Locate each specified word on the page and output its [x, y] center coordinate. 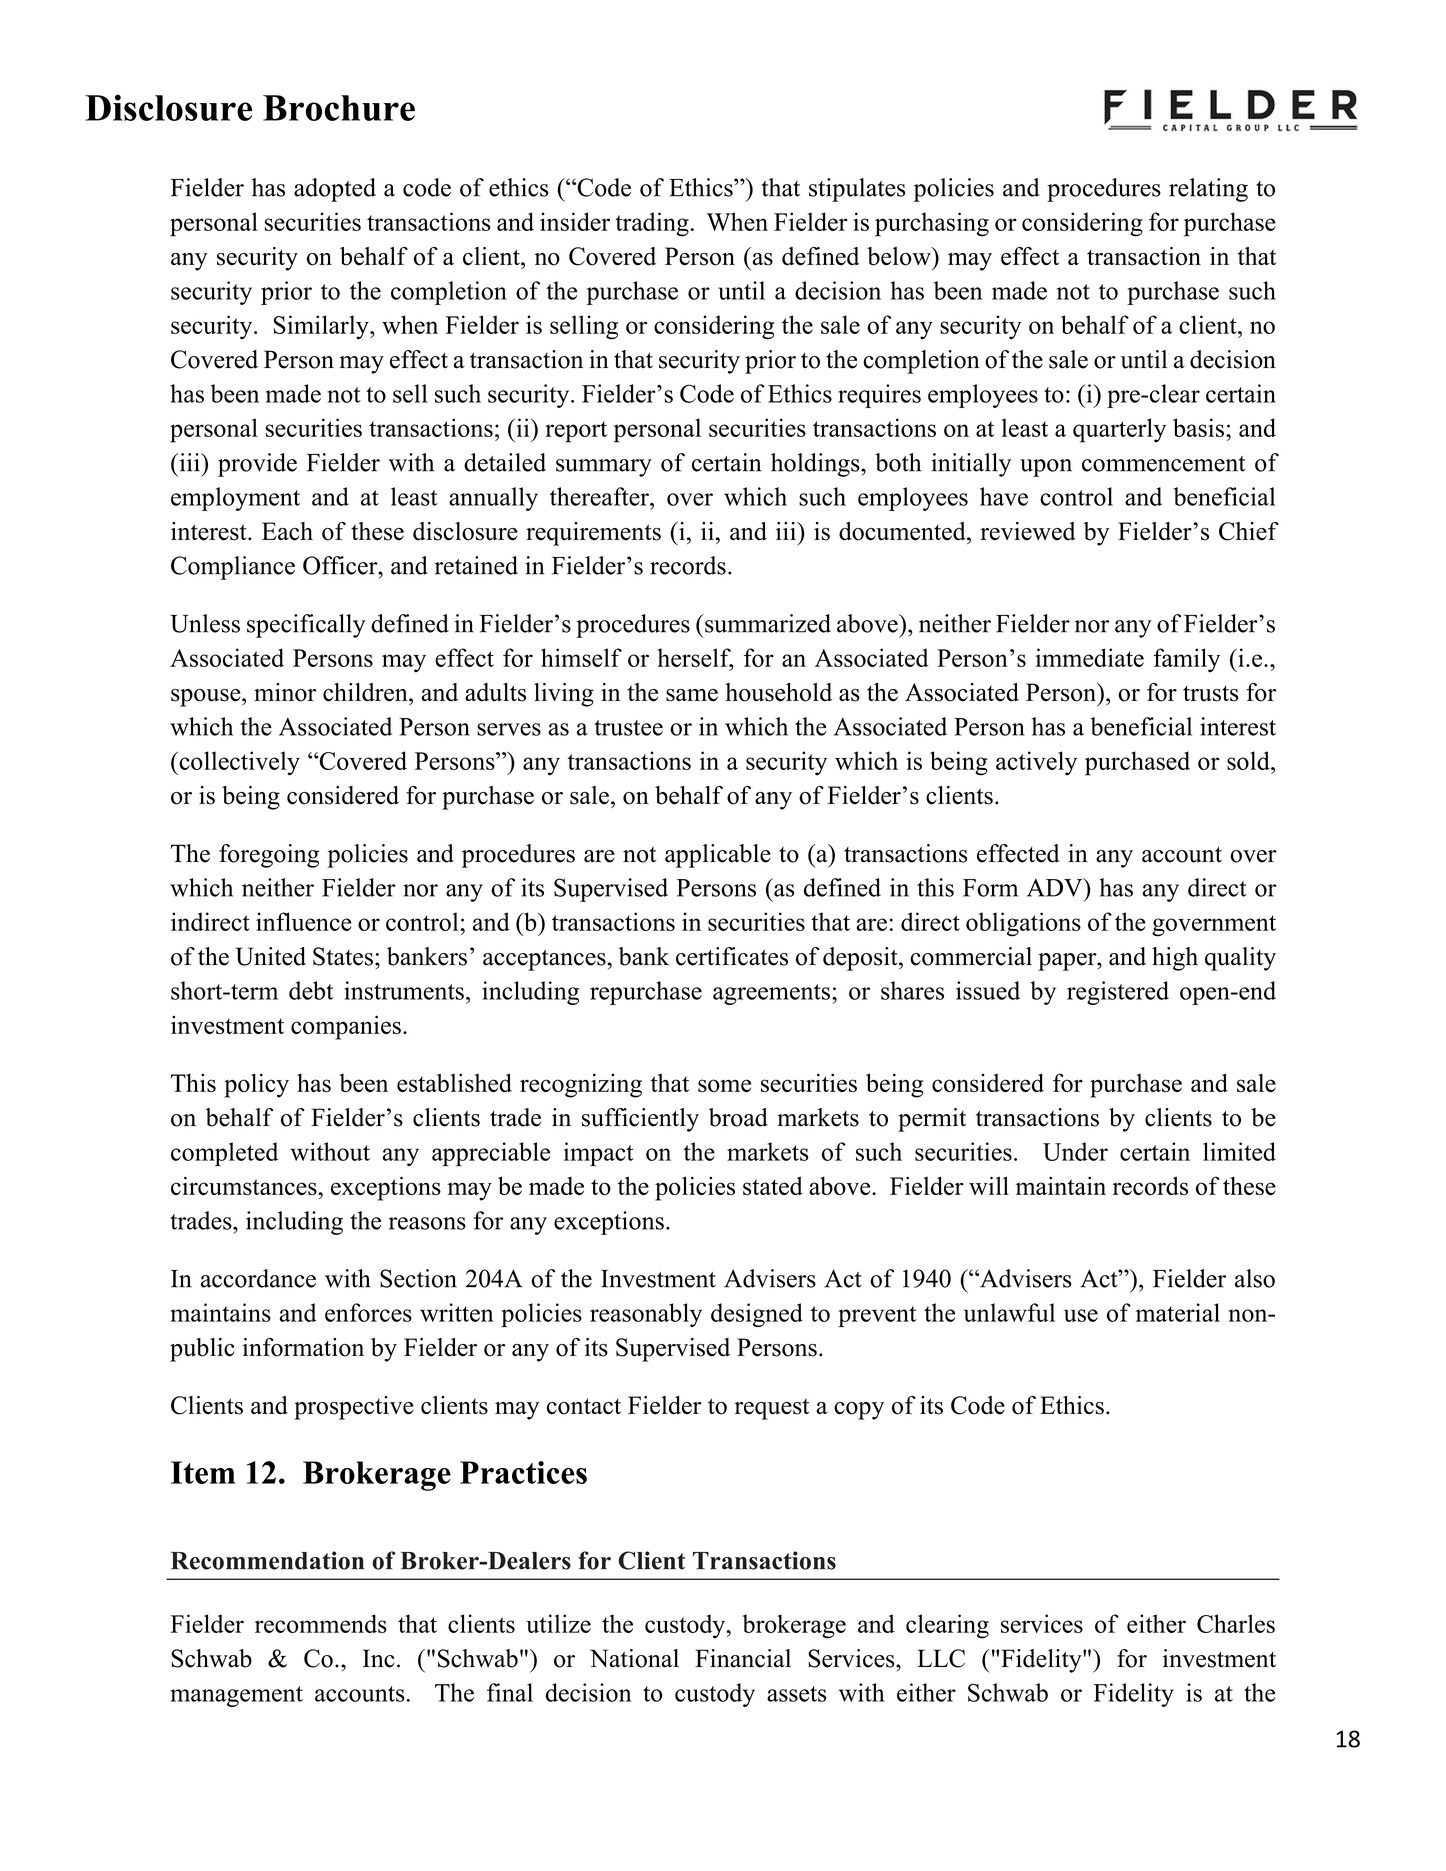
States [343, 956]
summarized [767, 623]
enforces [368, 1312]
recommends [321, 1623]
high [1175, 959]
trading [652, 224]
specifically [306, 626]
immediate [1090, 657]
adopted [335, 190]
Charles [1236, 1623]
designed [757, 1315]
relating [1208, 190]
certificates [732, 956]
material [1178, 1312]
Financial [743, 1658]
